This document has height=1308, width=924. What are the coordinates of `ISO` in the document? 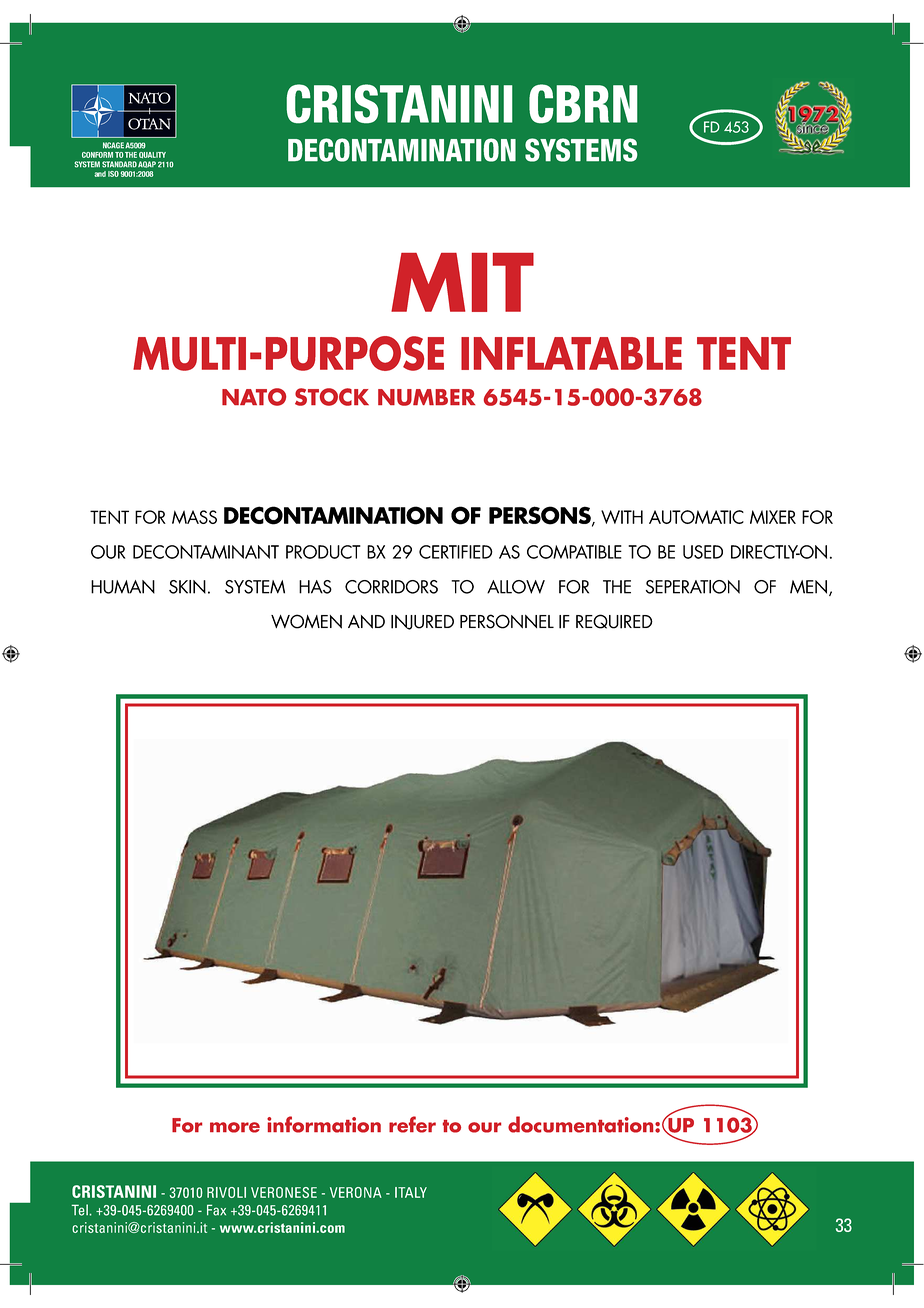 It's located at (113, 174).
